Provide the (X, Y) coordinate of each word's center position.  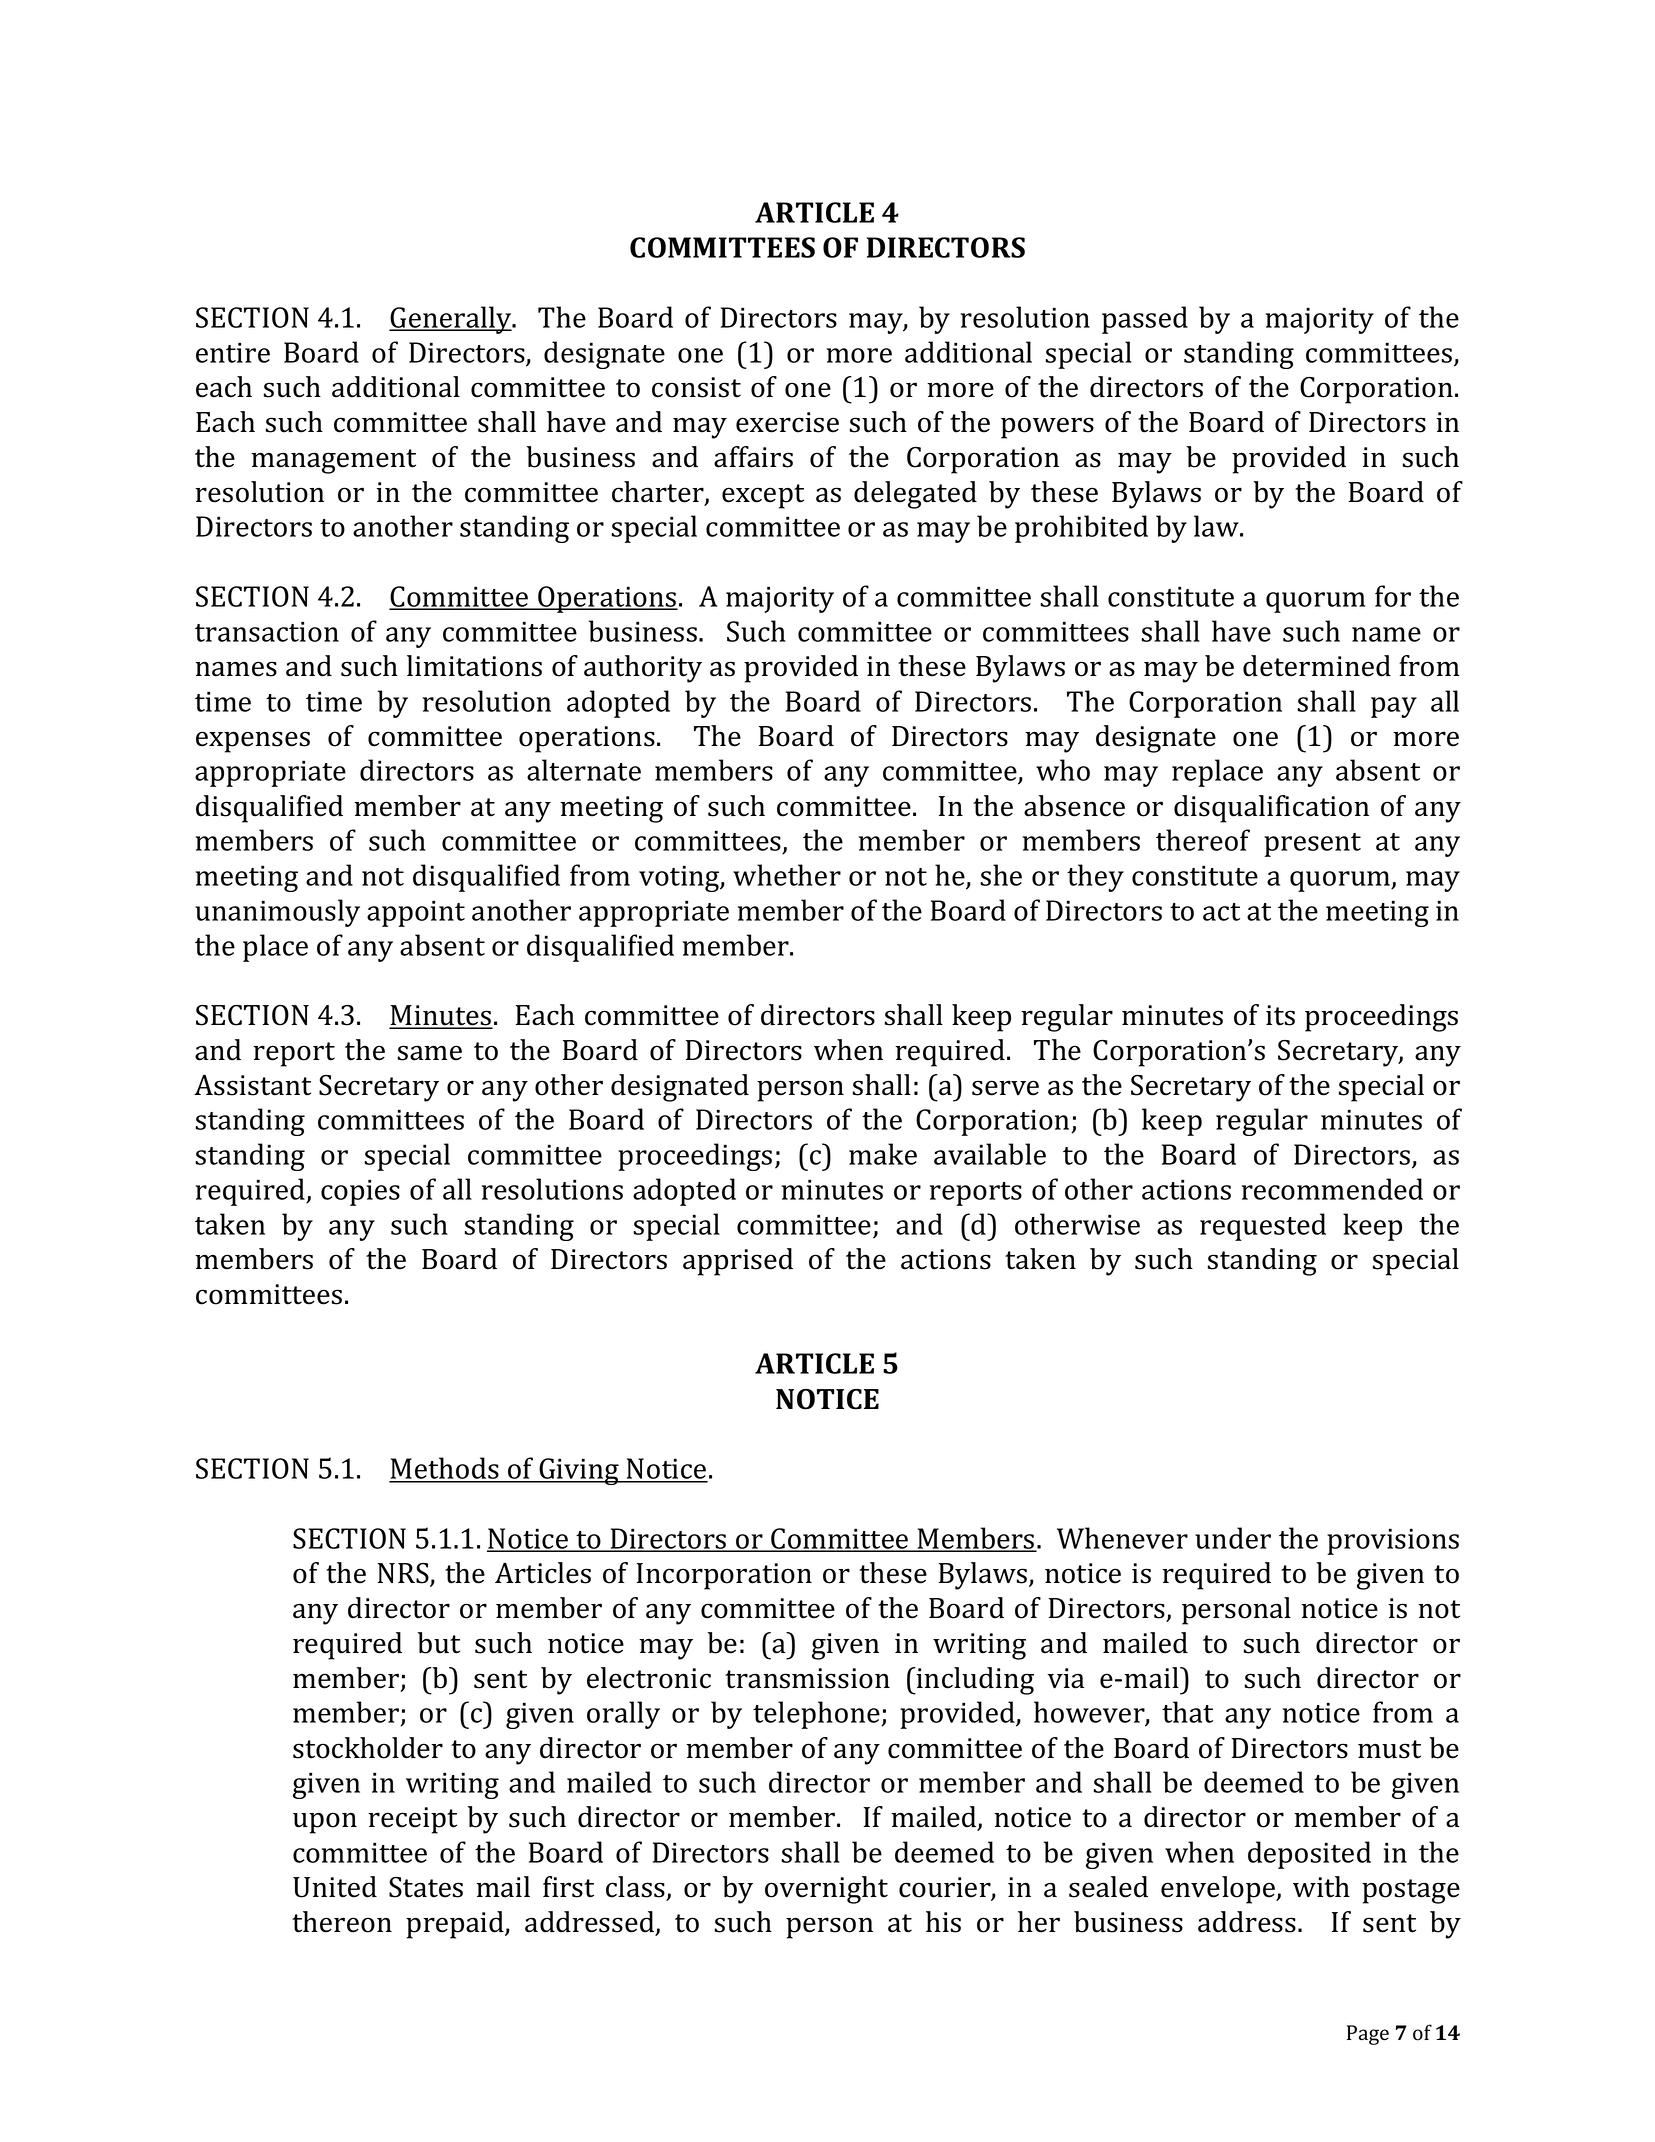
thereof (1203, 840)
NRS (404, 1574)
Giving (579, 1471)
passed (1145, 320)
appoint (416, 913)
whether (787, 875)
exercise (787, 422)
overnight (826, 1890)
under (1233, 1538)
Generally (451, 320)
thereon (342, 1922)
